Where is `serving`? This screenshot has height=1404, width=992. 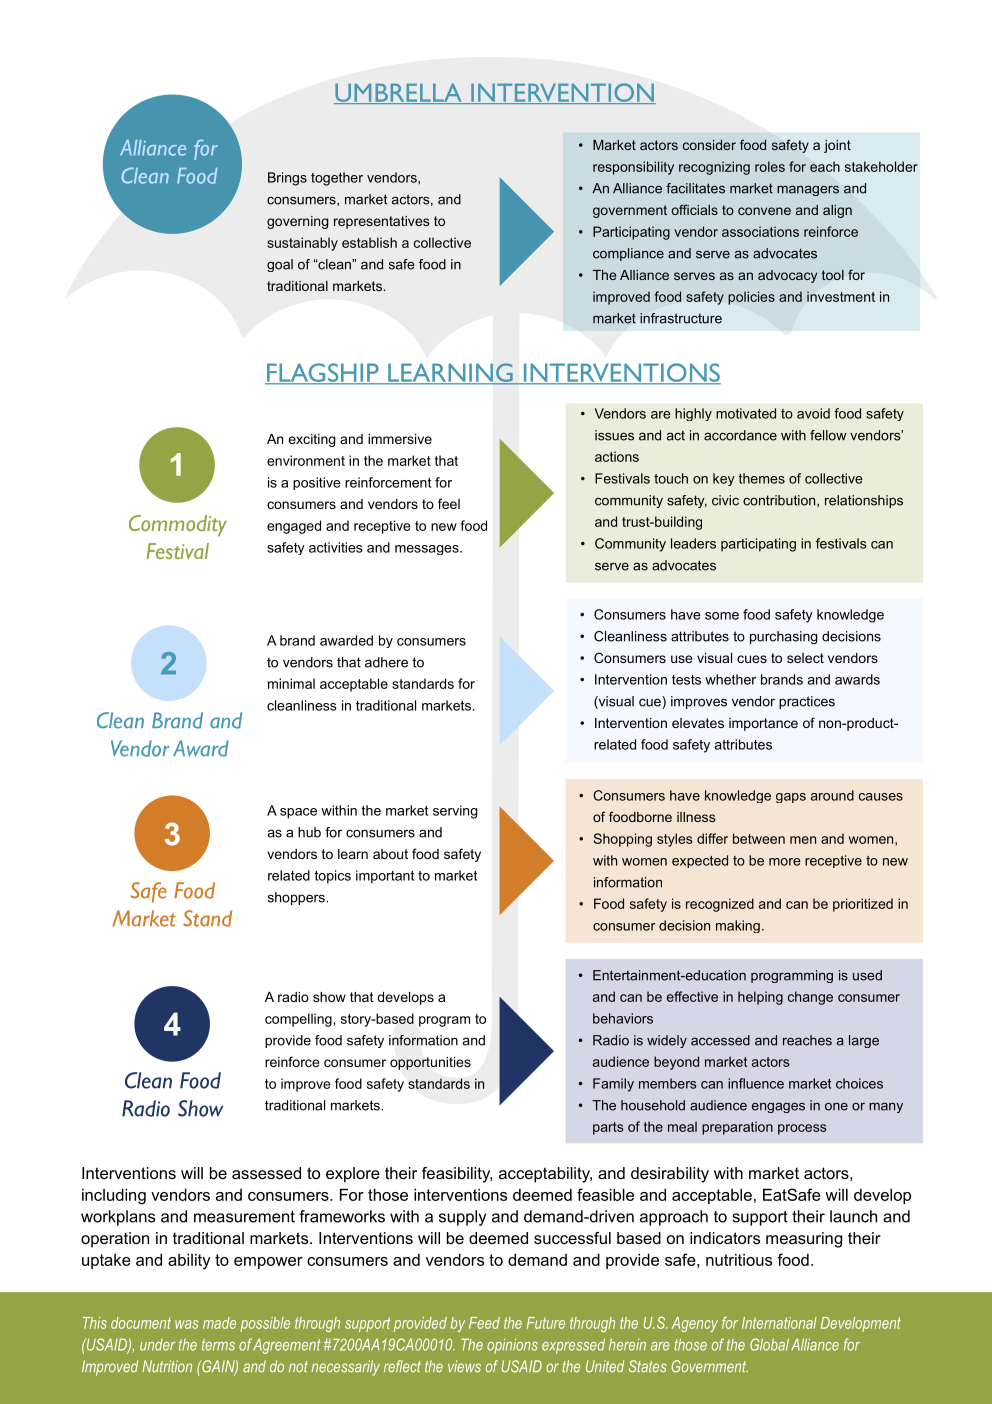
serving is located at coordinates (455, 812).
